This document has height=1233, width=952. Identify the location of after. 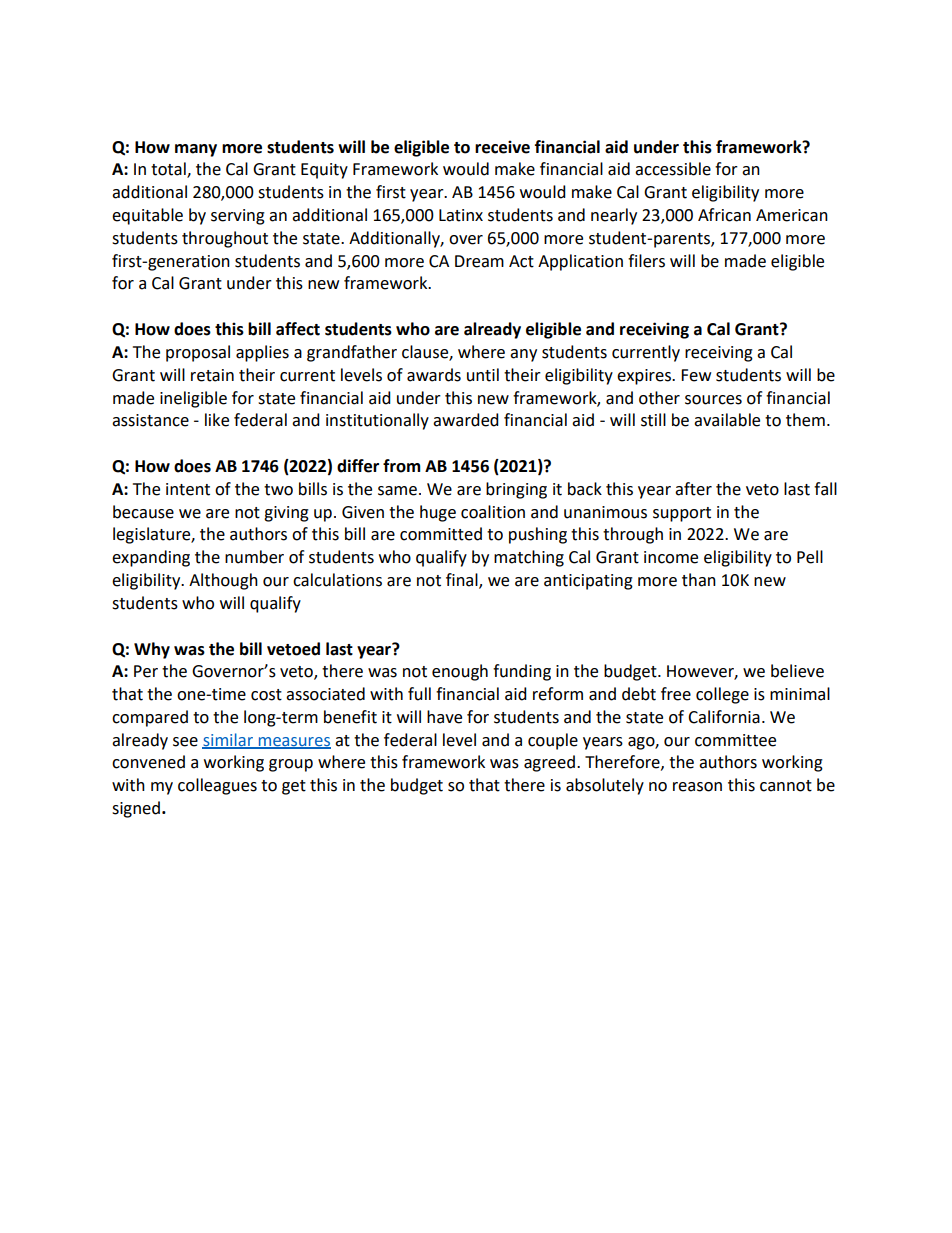
(693, 489).
